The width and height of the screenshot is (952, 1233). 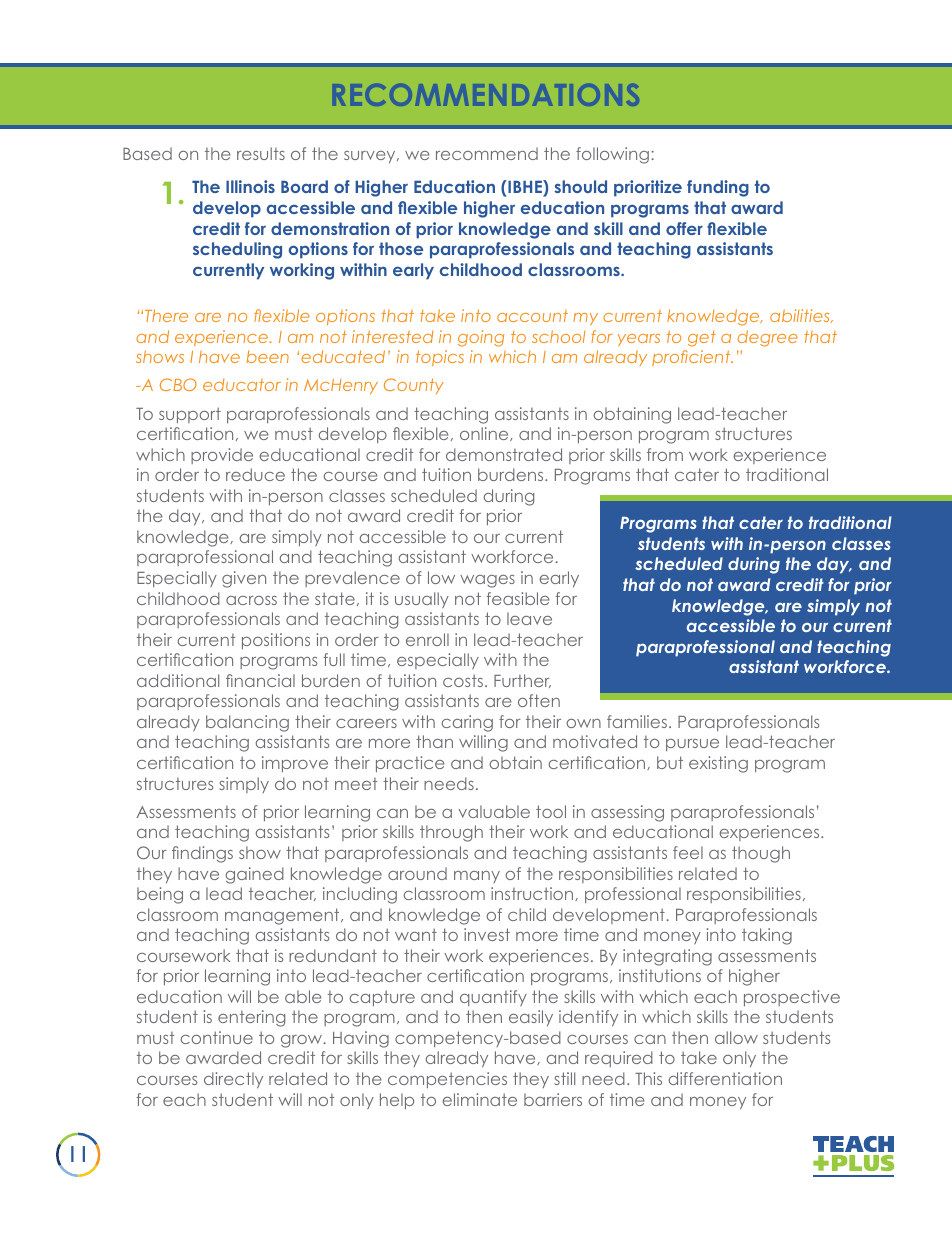 What do you see at coordinates (637, 721) in the screenshot?
I see `families` at bounding box center [637, 721].
